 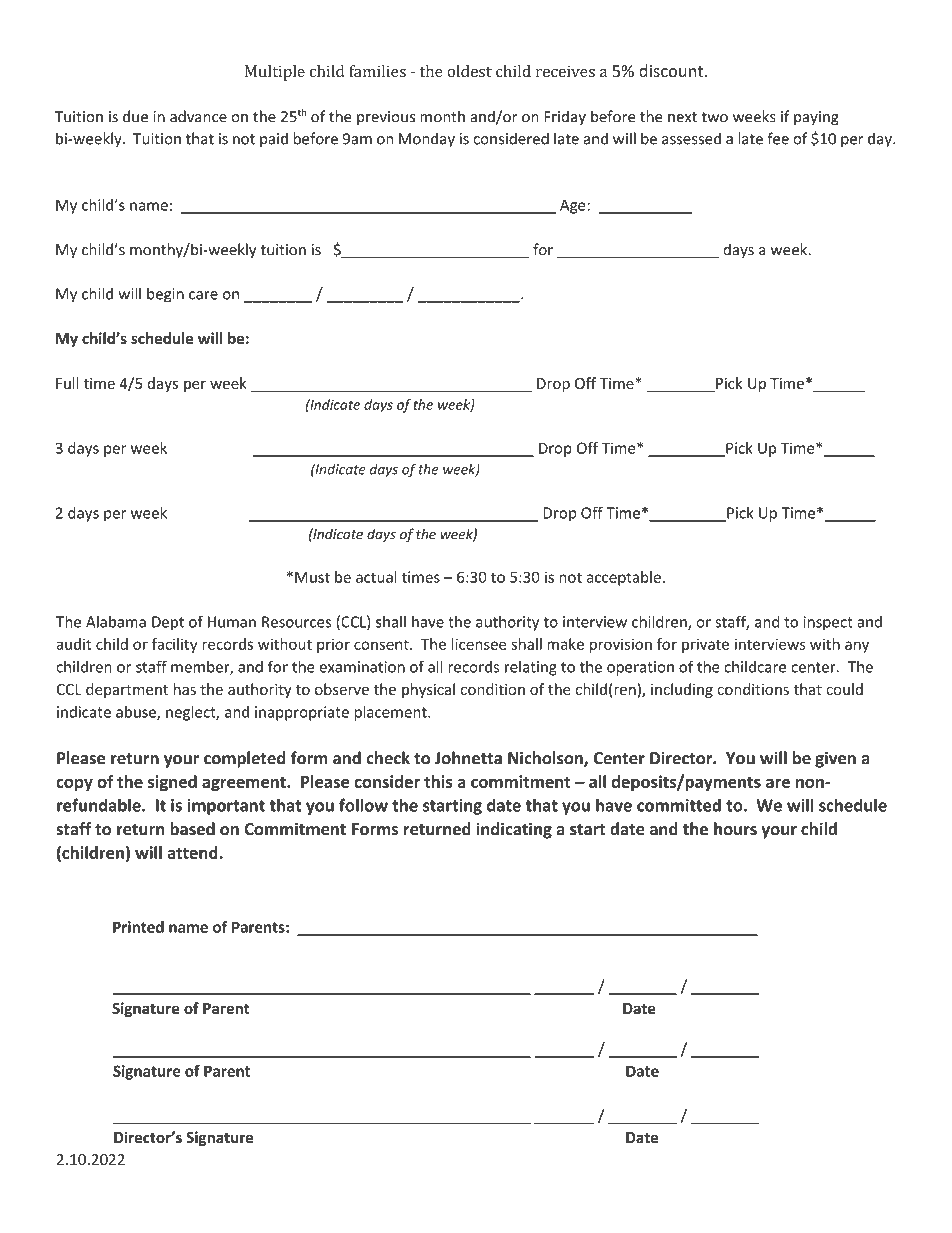 I want to click on oldest, so click(x=469, y=71).
